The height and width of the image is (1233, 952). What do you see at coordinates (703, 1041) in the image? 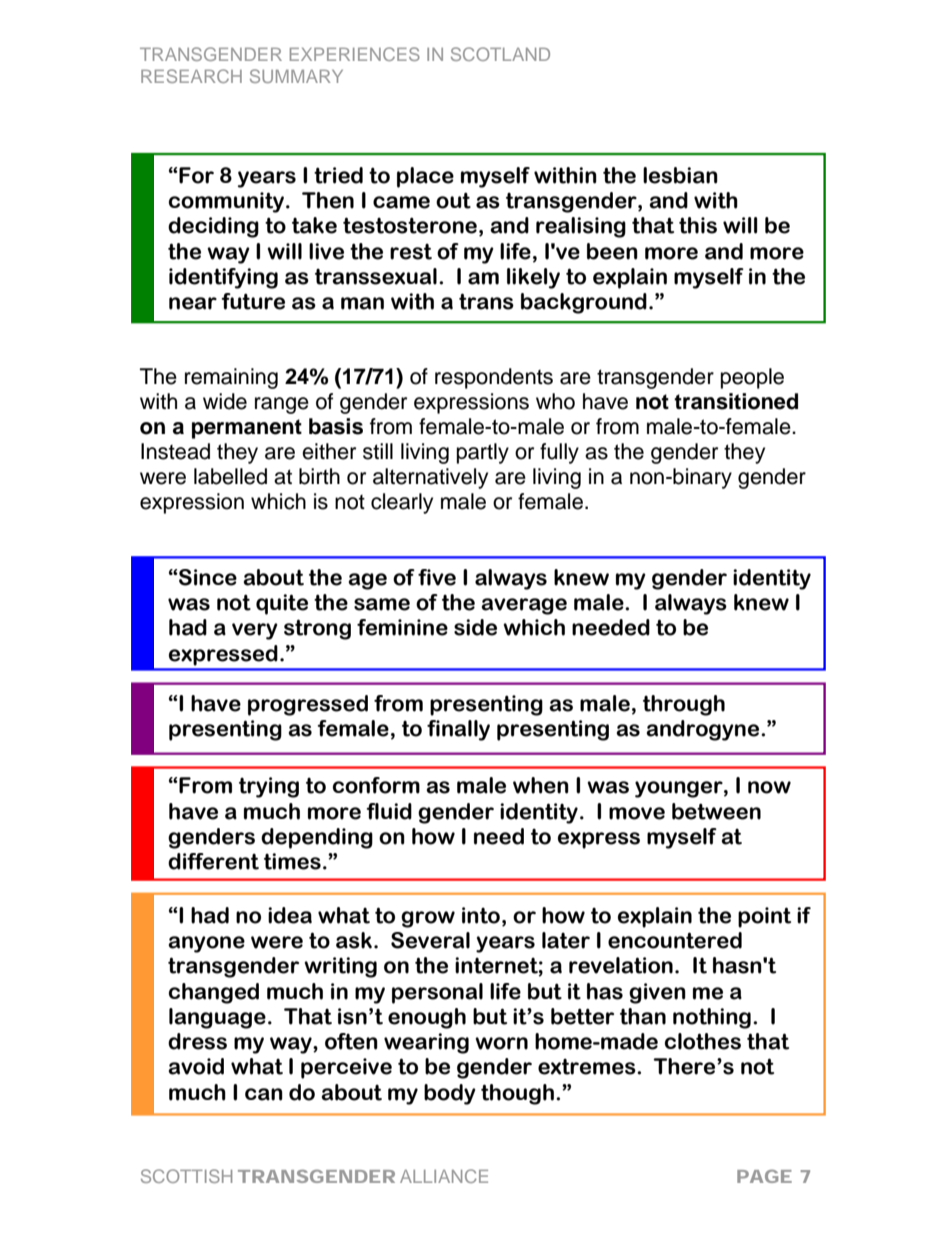
I see `clothes` at bounding box center [703, 1041].
